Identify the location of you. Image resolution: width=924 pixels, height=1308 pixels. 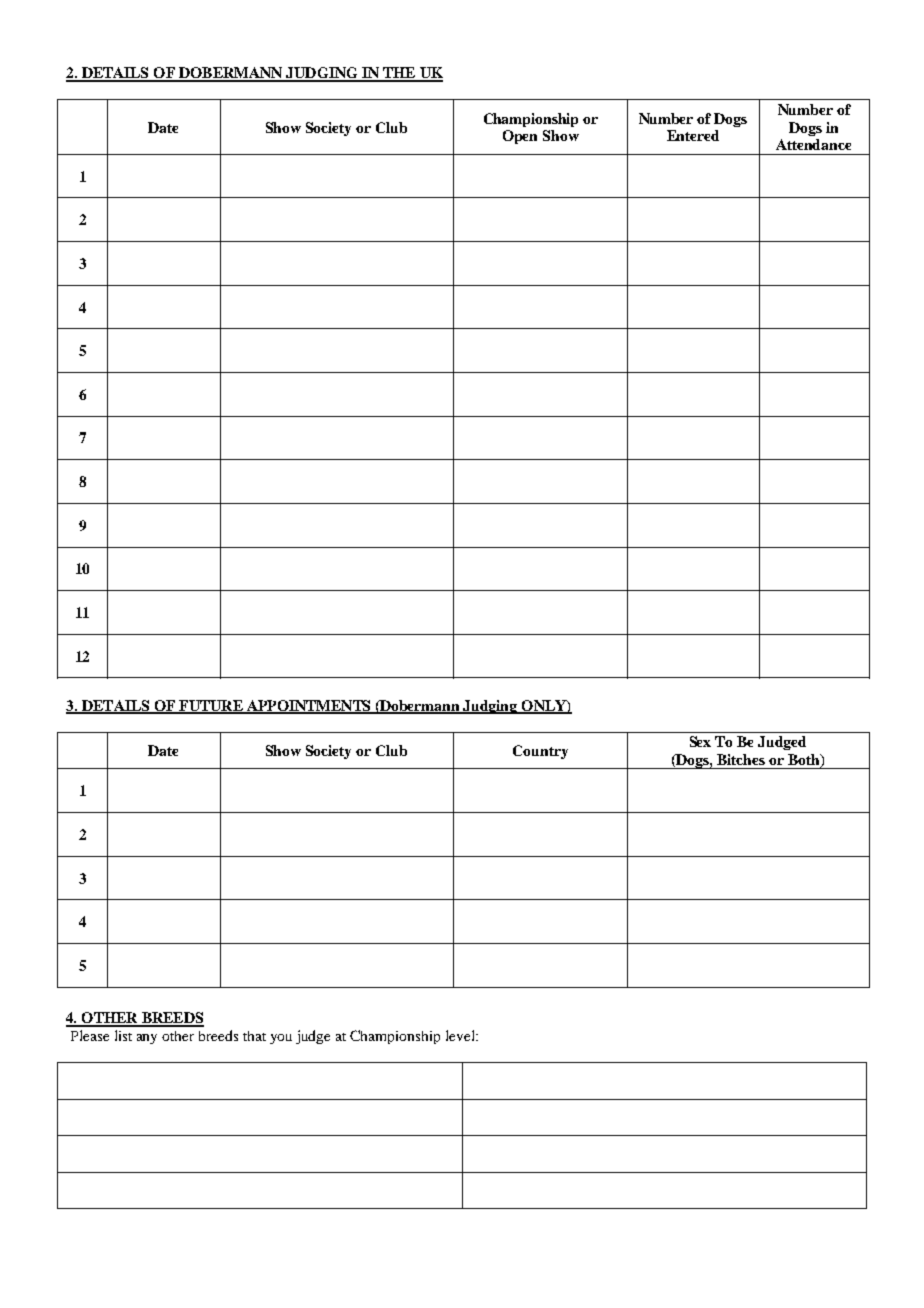
(281, 1039).
